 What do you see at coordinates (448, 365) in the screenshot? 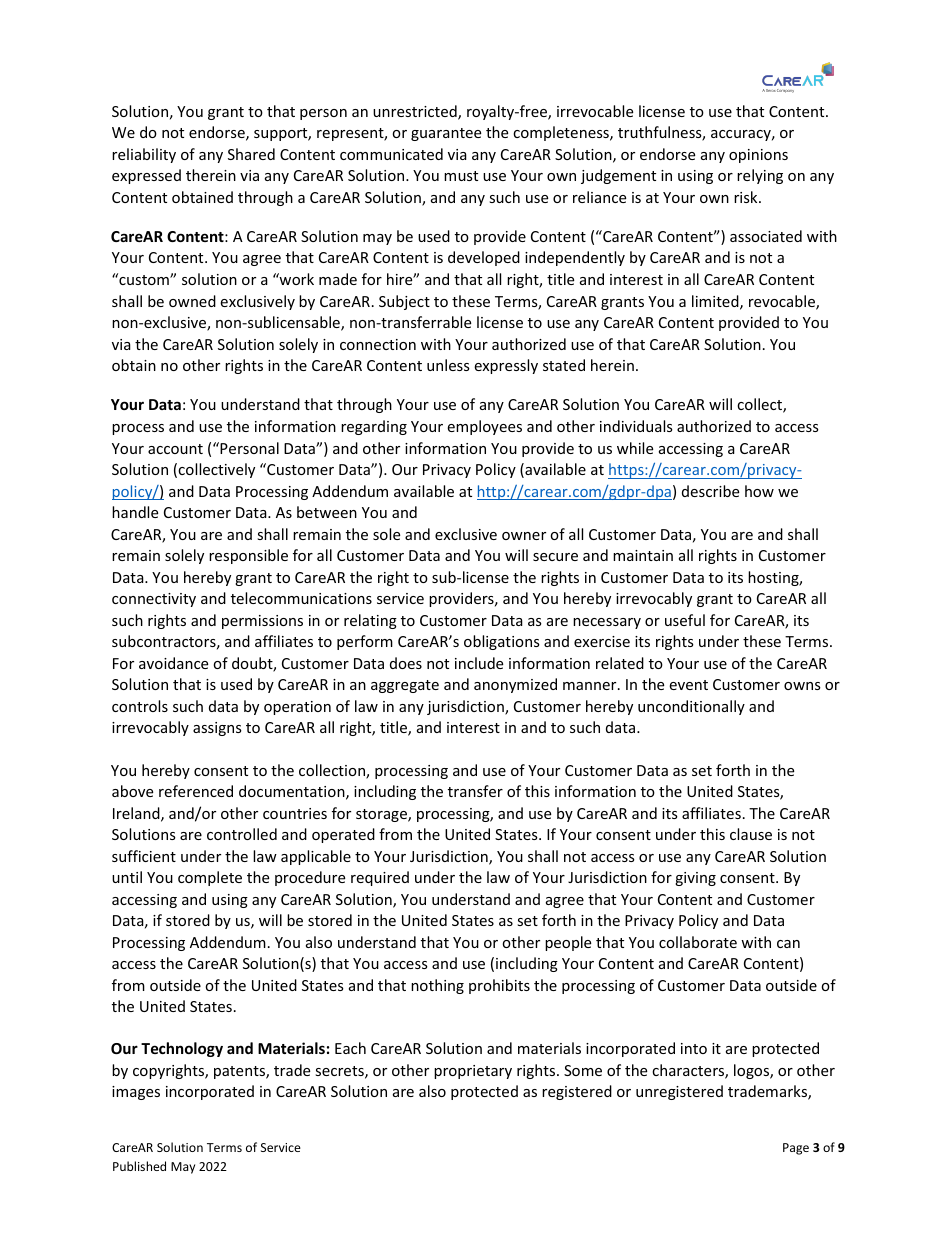
I see `unless` at bounding box center [448, 365].
